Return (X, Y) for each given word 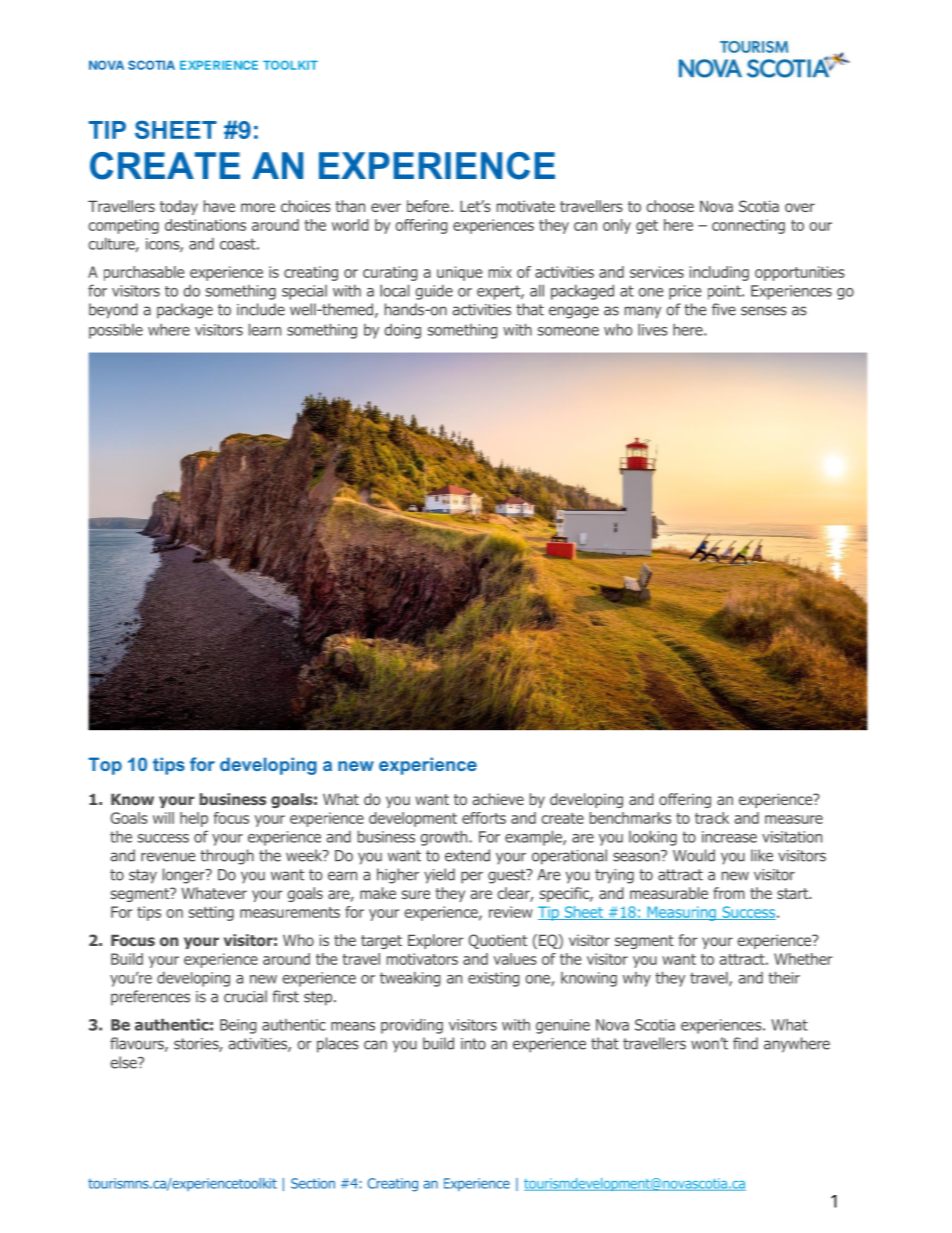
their (784, 977)
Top (105, 766)
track (712, 818)
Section (313, 1183)
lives (653, 329)
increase (729, 837)
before (429, 206)
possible (116, 331)
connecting (748, 226)
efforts (484, 818)
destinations (205, 225)
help (194, 819)
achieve (498, 799)
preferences (150, 998)
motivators (422, 959)
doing (402, 331)
